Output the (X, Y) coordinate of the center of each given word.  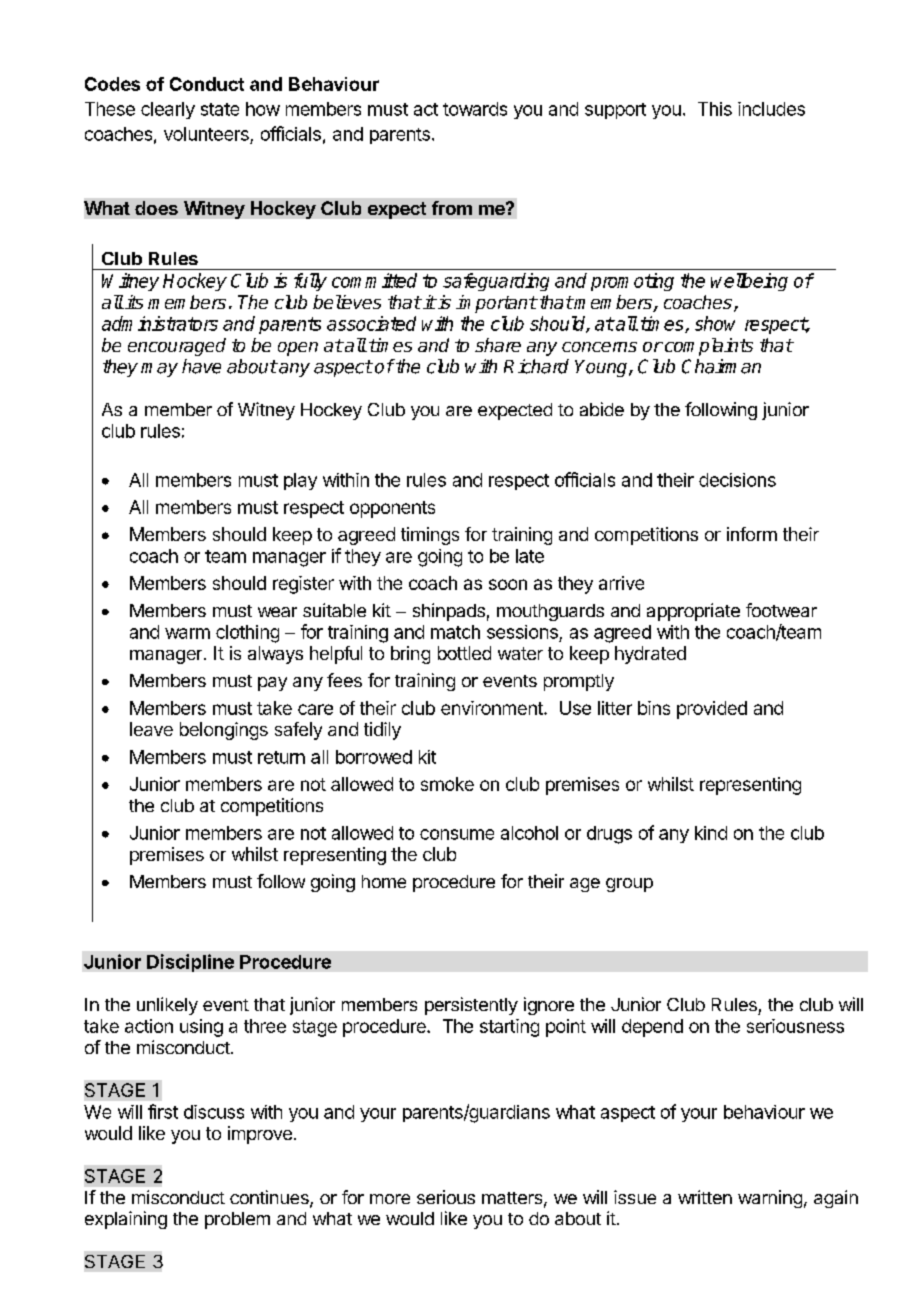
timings (430, 536)
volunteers (206, 134)
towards (475, 109)
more (390, 1199)
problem (237, 1220)
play (300, 481)
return (281, 757)
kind (711, 833)
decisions (737, 480)
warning (770, 1199)
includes (771, 109)
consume (457, 834)
